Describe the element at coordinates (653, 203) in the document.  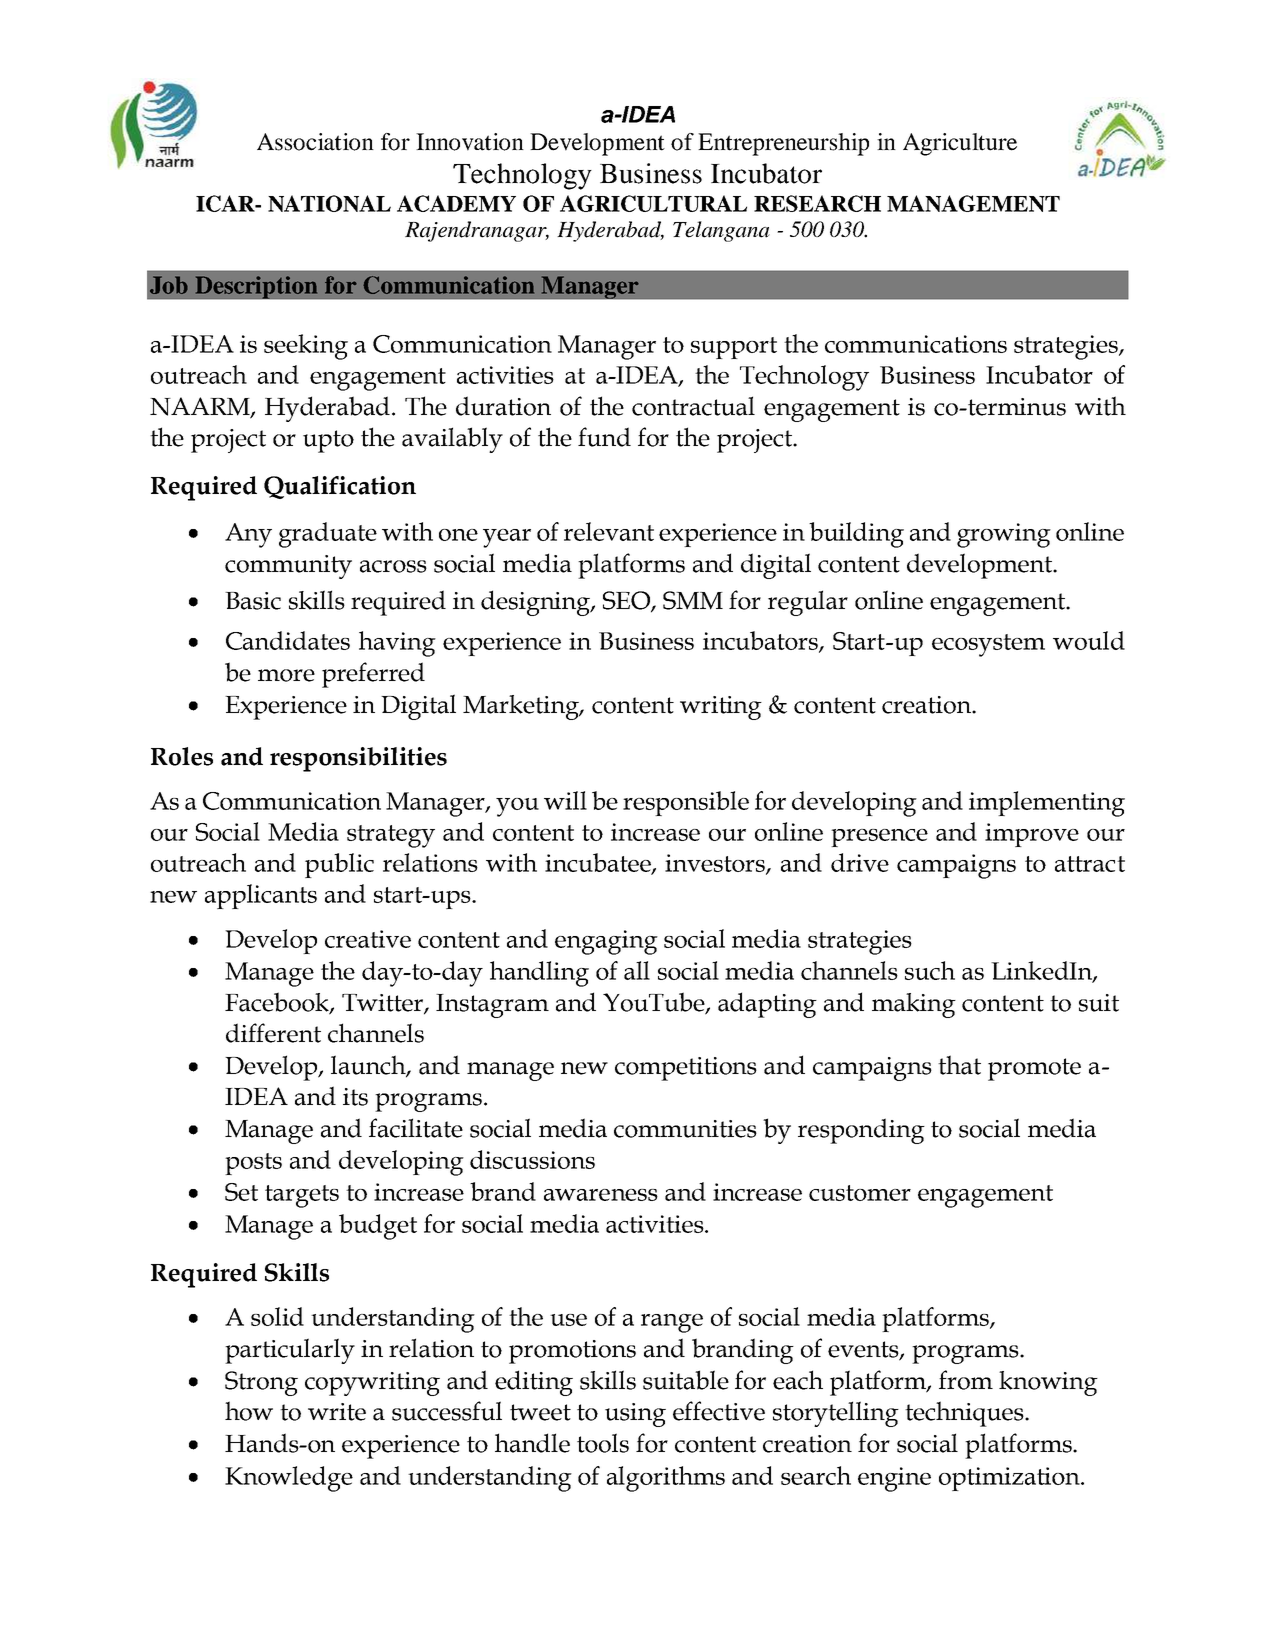
I see `AGRICULTURAL` at that location.
